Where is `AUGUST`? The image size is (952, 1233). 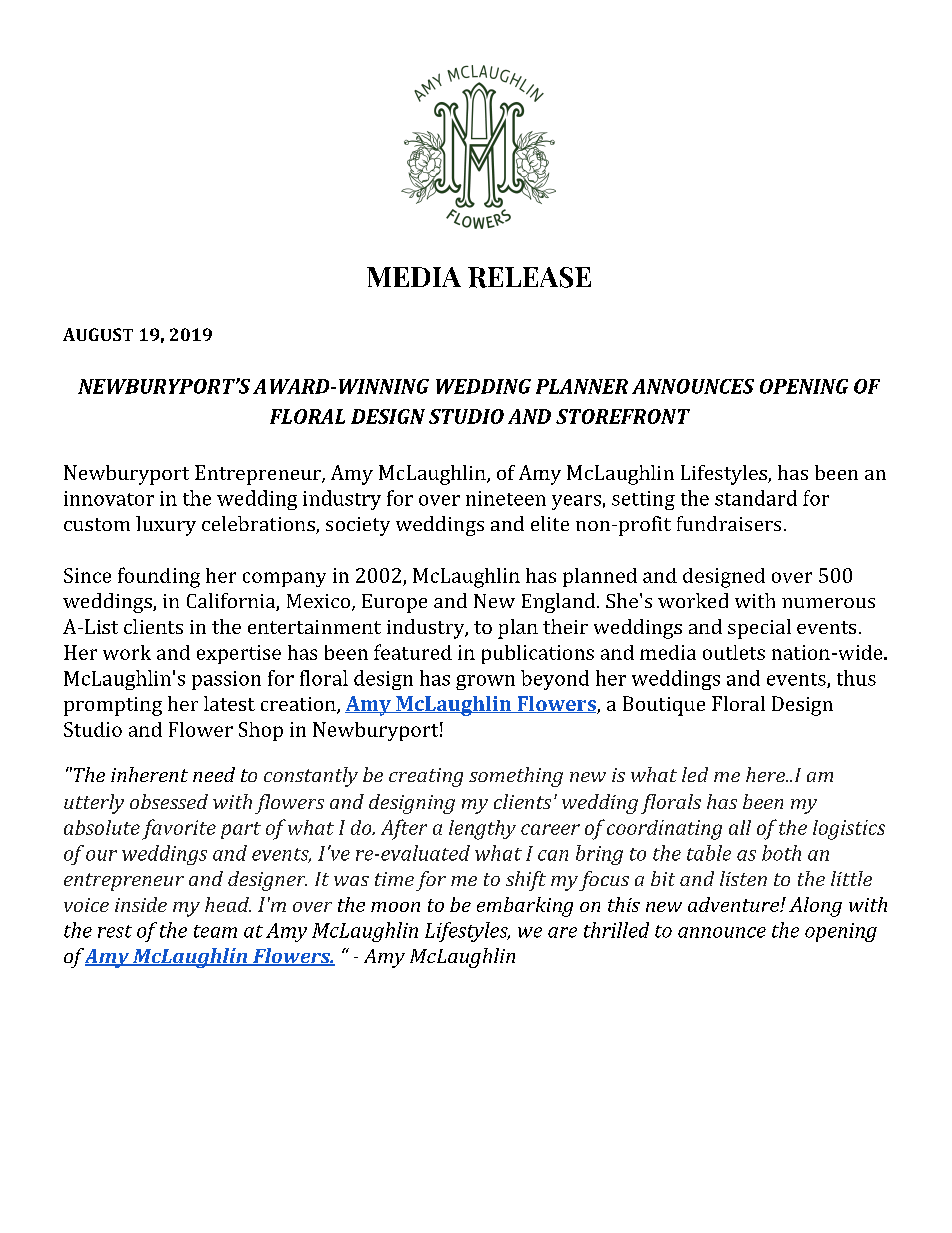
AUGUST is located at coordinates (98, 334).
